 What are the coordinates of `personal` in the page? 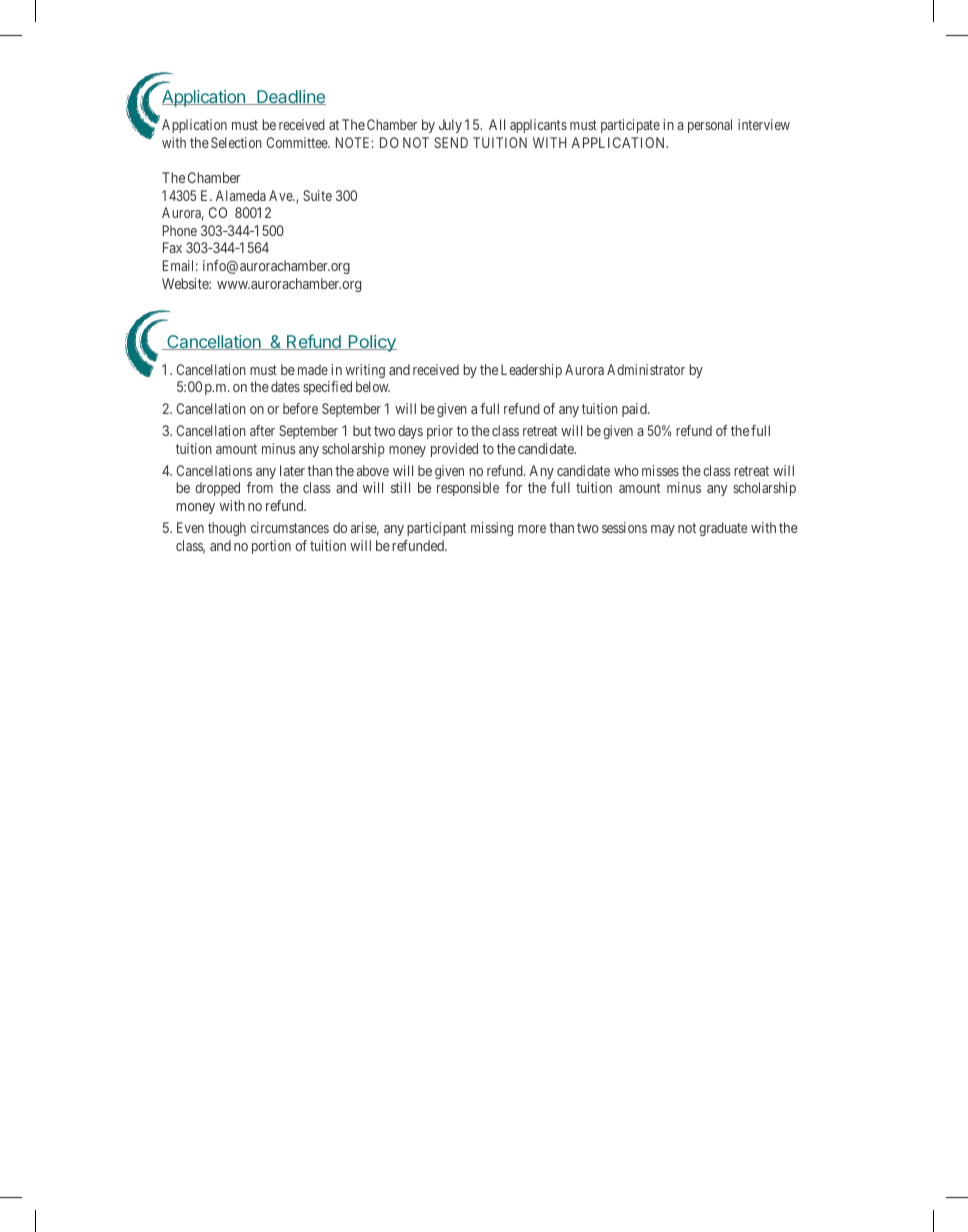 It's located at (710, 126).
